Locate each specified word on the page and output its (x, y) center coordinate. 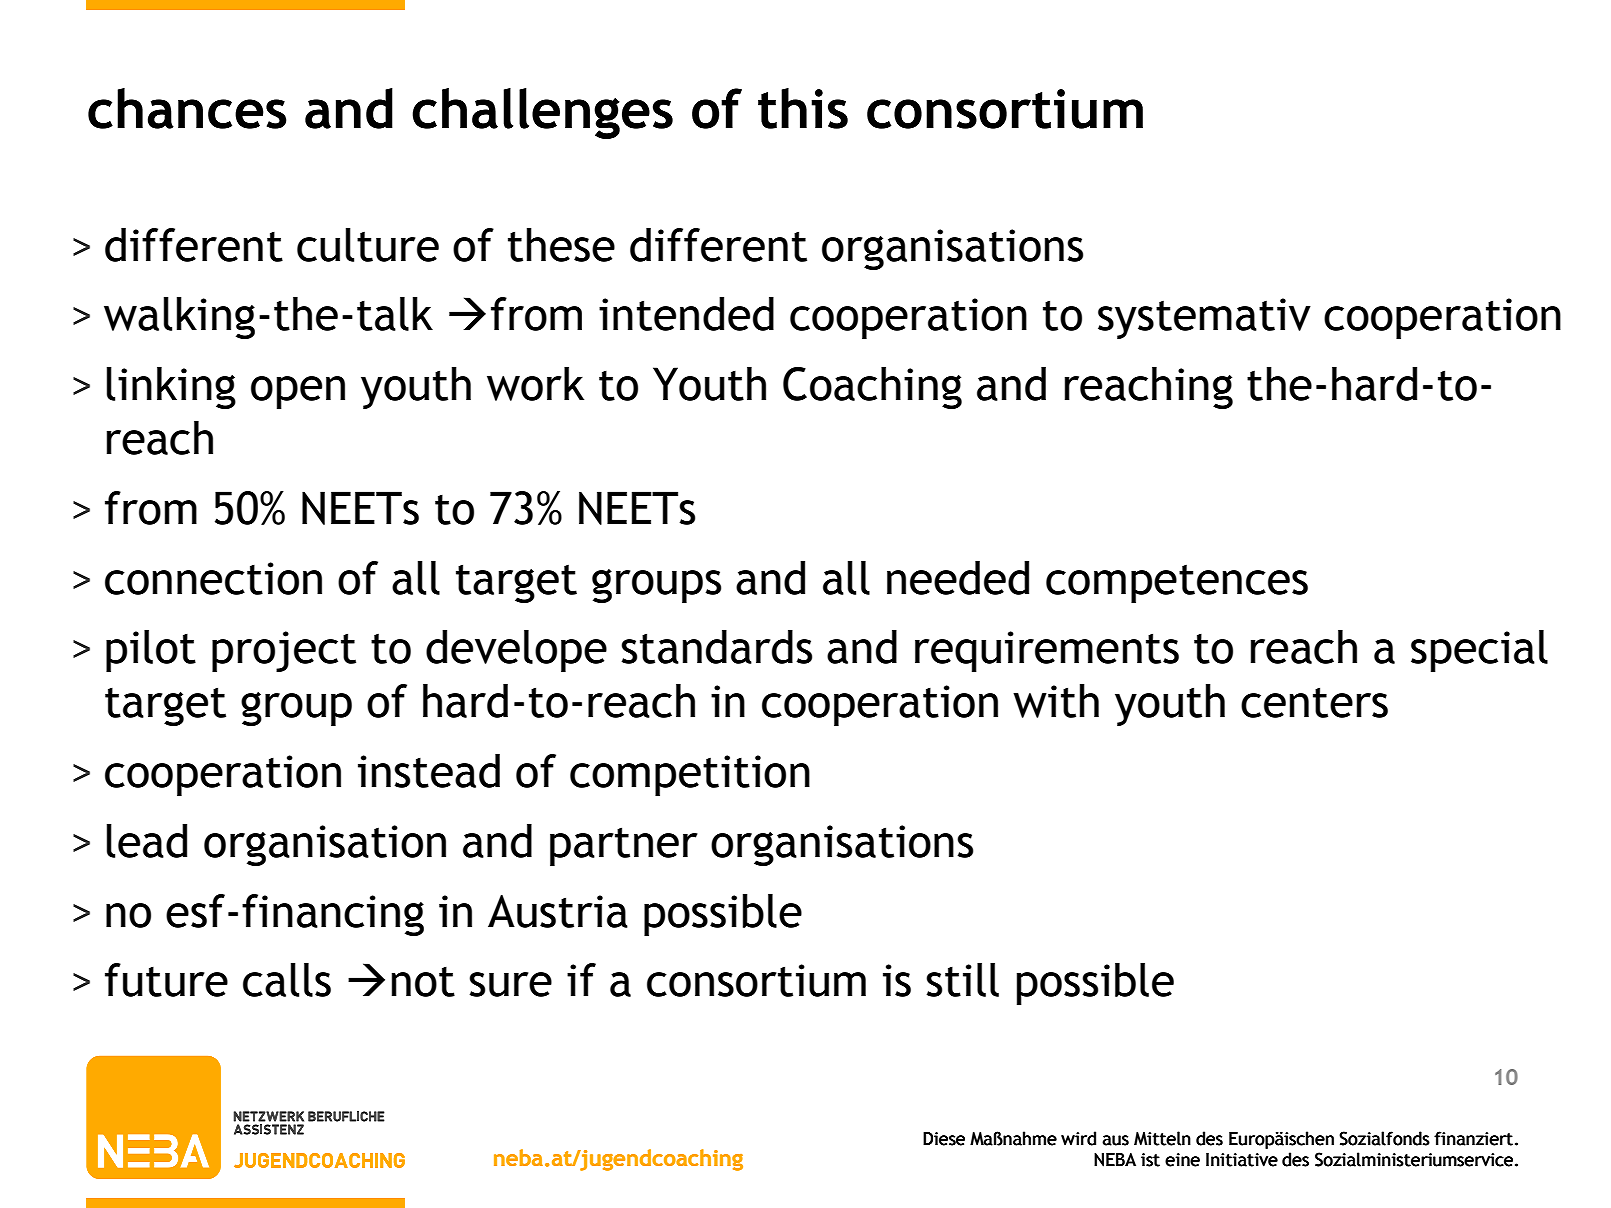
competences (1177, 583)
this (803, 108)
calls (287, 980)
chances (187, 108)
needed (958, 578)
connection (213, 578)
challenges (542, 113)
